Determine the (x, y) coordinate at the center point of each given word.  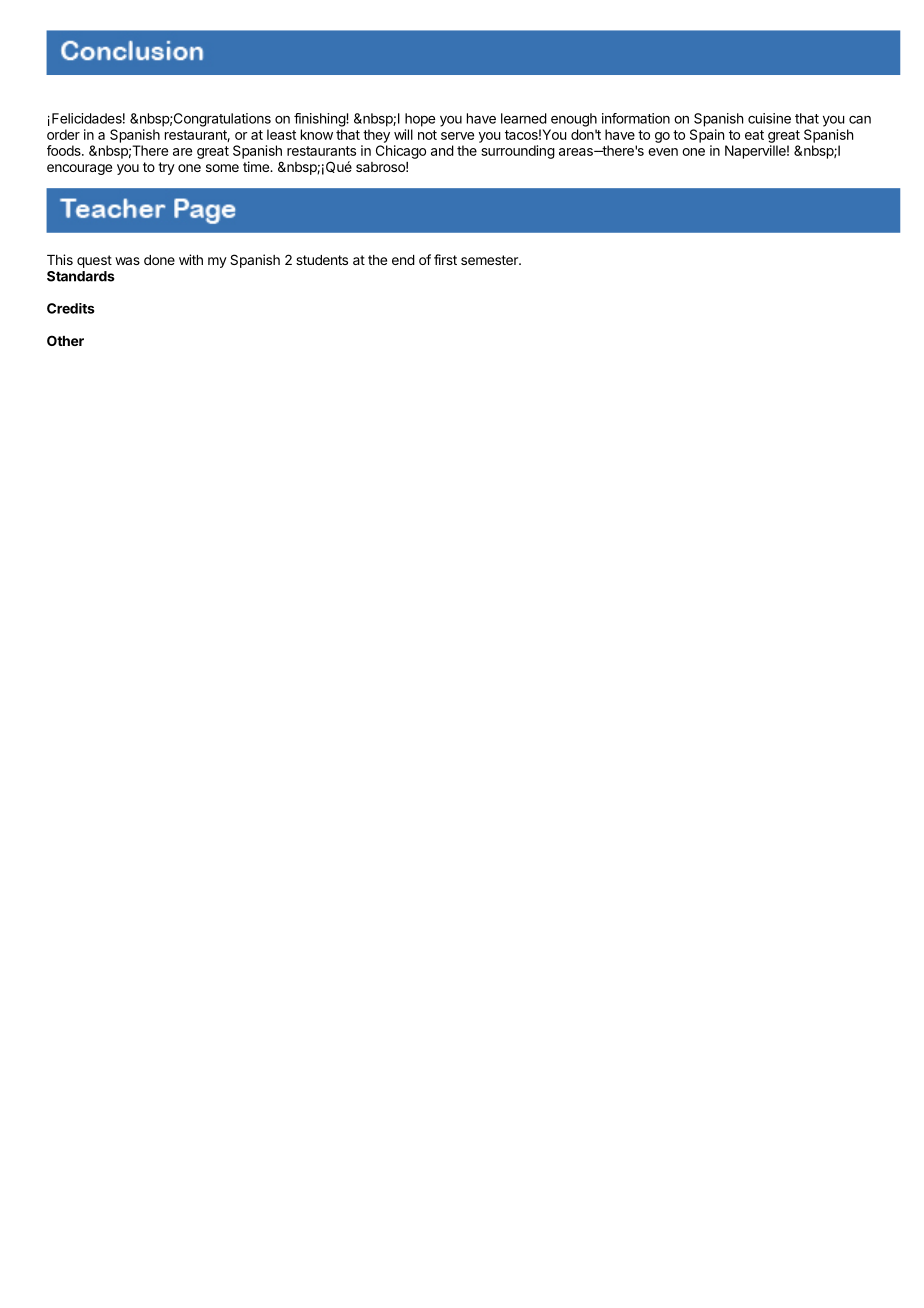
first (445, 259)
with (191, 259)
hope (420, 120)
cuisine (769, 118)
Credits (71, 308)
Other (65, 340)
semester (490, 260)
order (63, 134)
